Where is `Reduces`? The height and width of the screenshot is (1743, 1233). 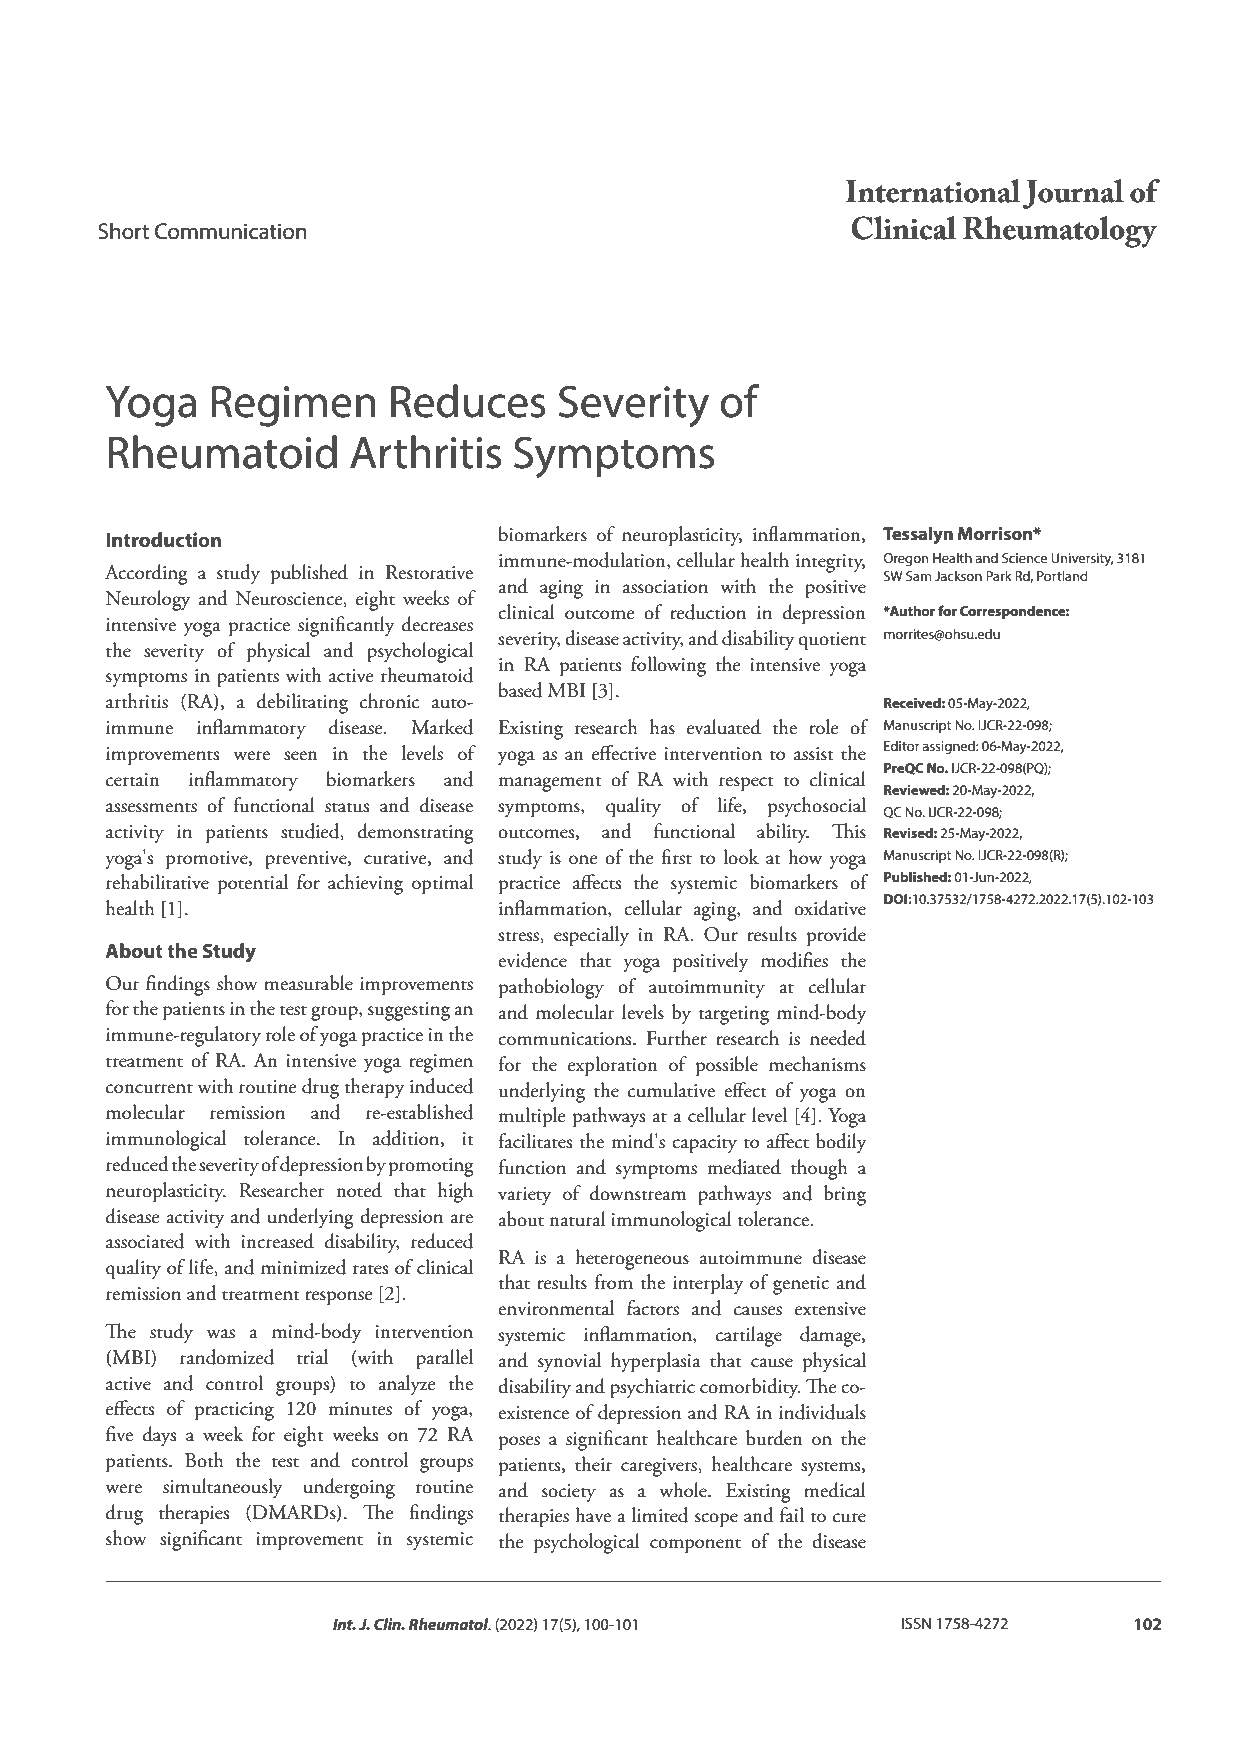
Reduces is located at coordinates (468, 401).
